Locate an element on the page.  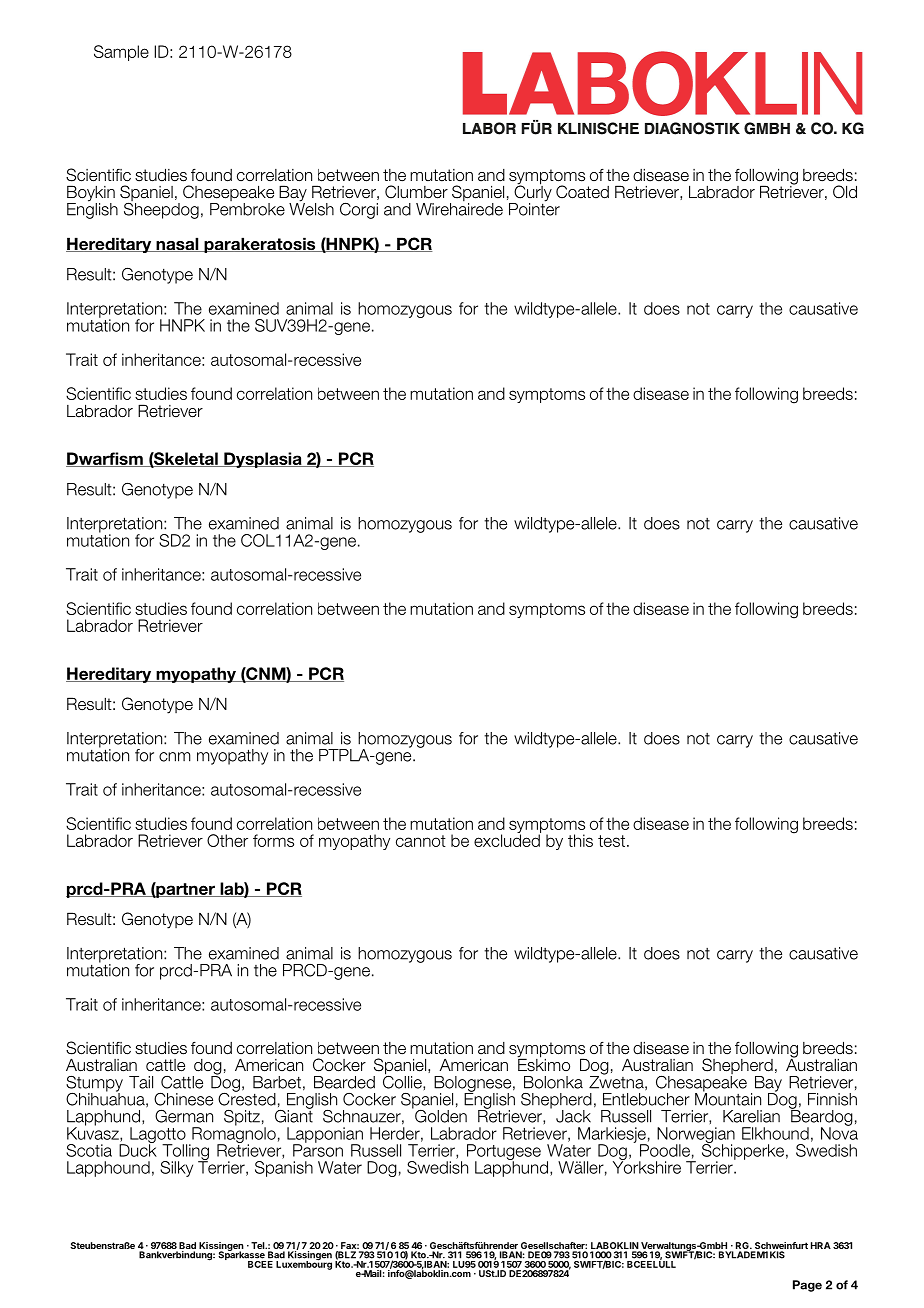
Silky is located at coordinates (176, 1169).
